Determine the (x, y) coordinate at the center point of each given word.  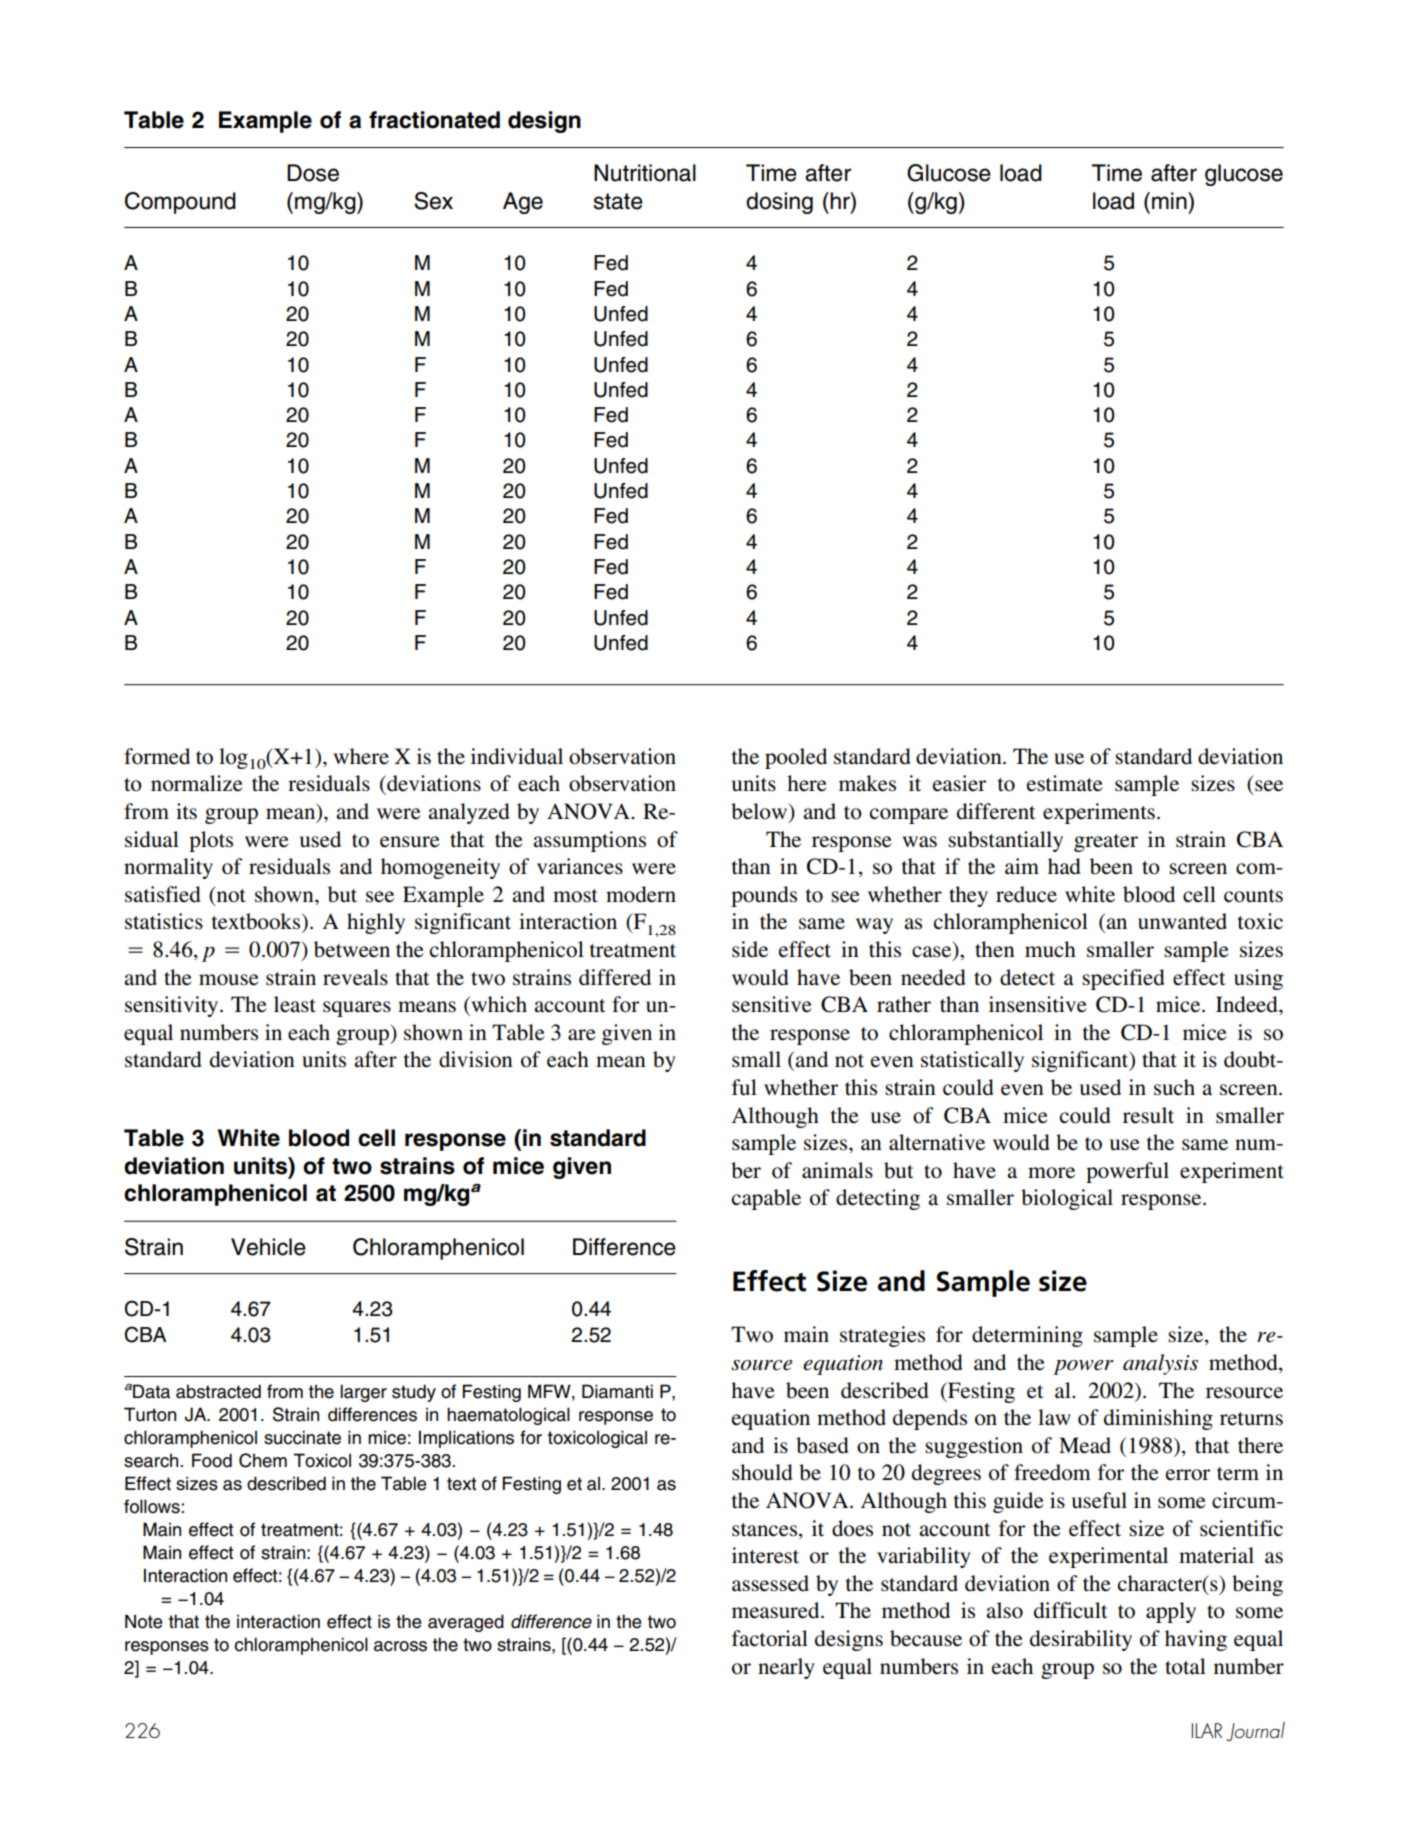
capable (766, 1199)
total (1185, 1666)
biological (1067, 1199)
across (400, 1646)
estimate (1065, 783)
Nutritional (645, 173)
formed (157, 756)
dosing (779, 203)
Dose (313, 173)
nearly (786, 1668)
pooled (796, 758)
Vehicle (268, 1247)
